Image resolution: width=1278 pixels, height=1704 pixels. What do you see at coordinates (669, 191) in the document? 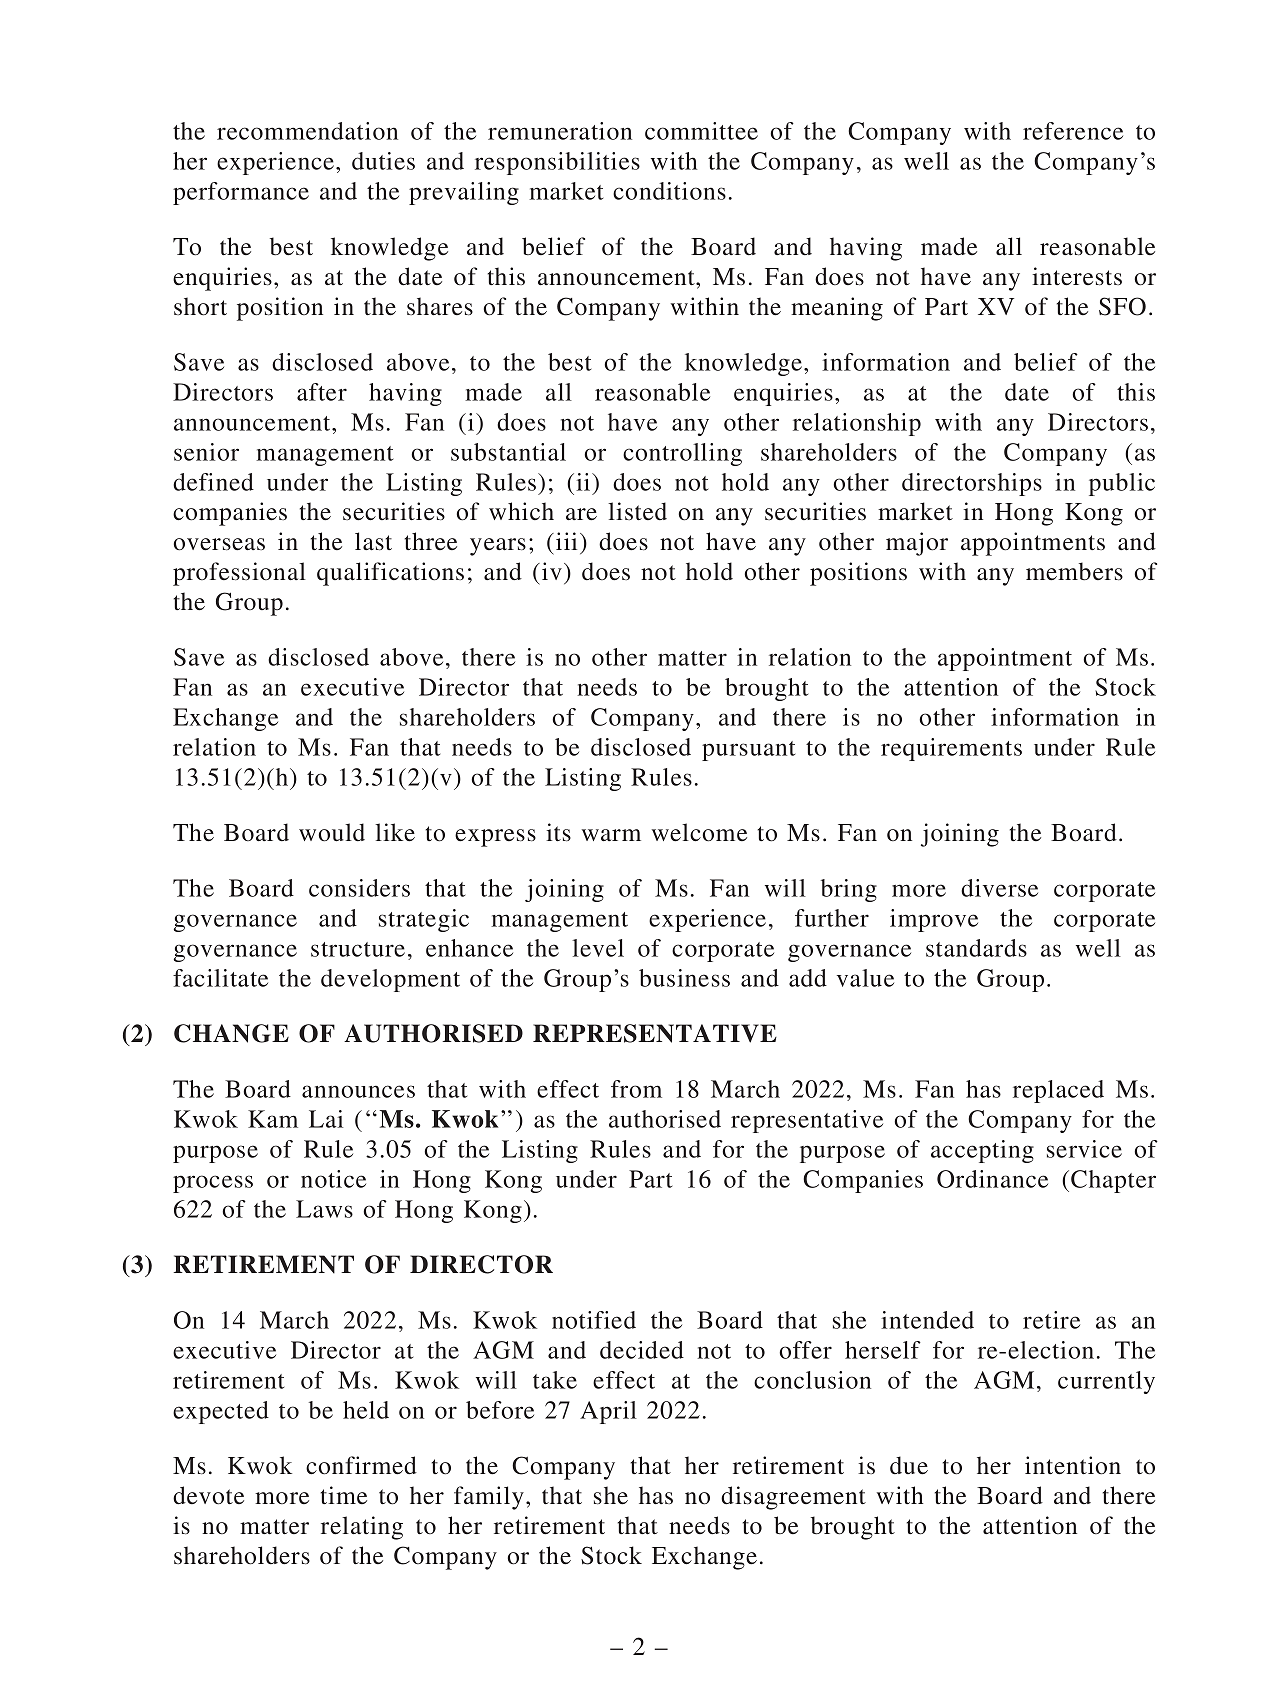
I see `conditions` at bounding box center [669, 191].
